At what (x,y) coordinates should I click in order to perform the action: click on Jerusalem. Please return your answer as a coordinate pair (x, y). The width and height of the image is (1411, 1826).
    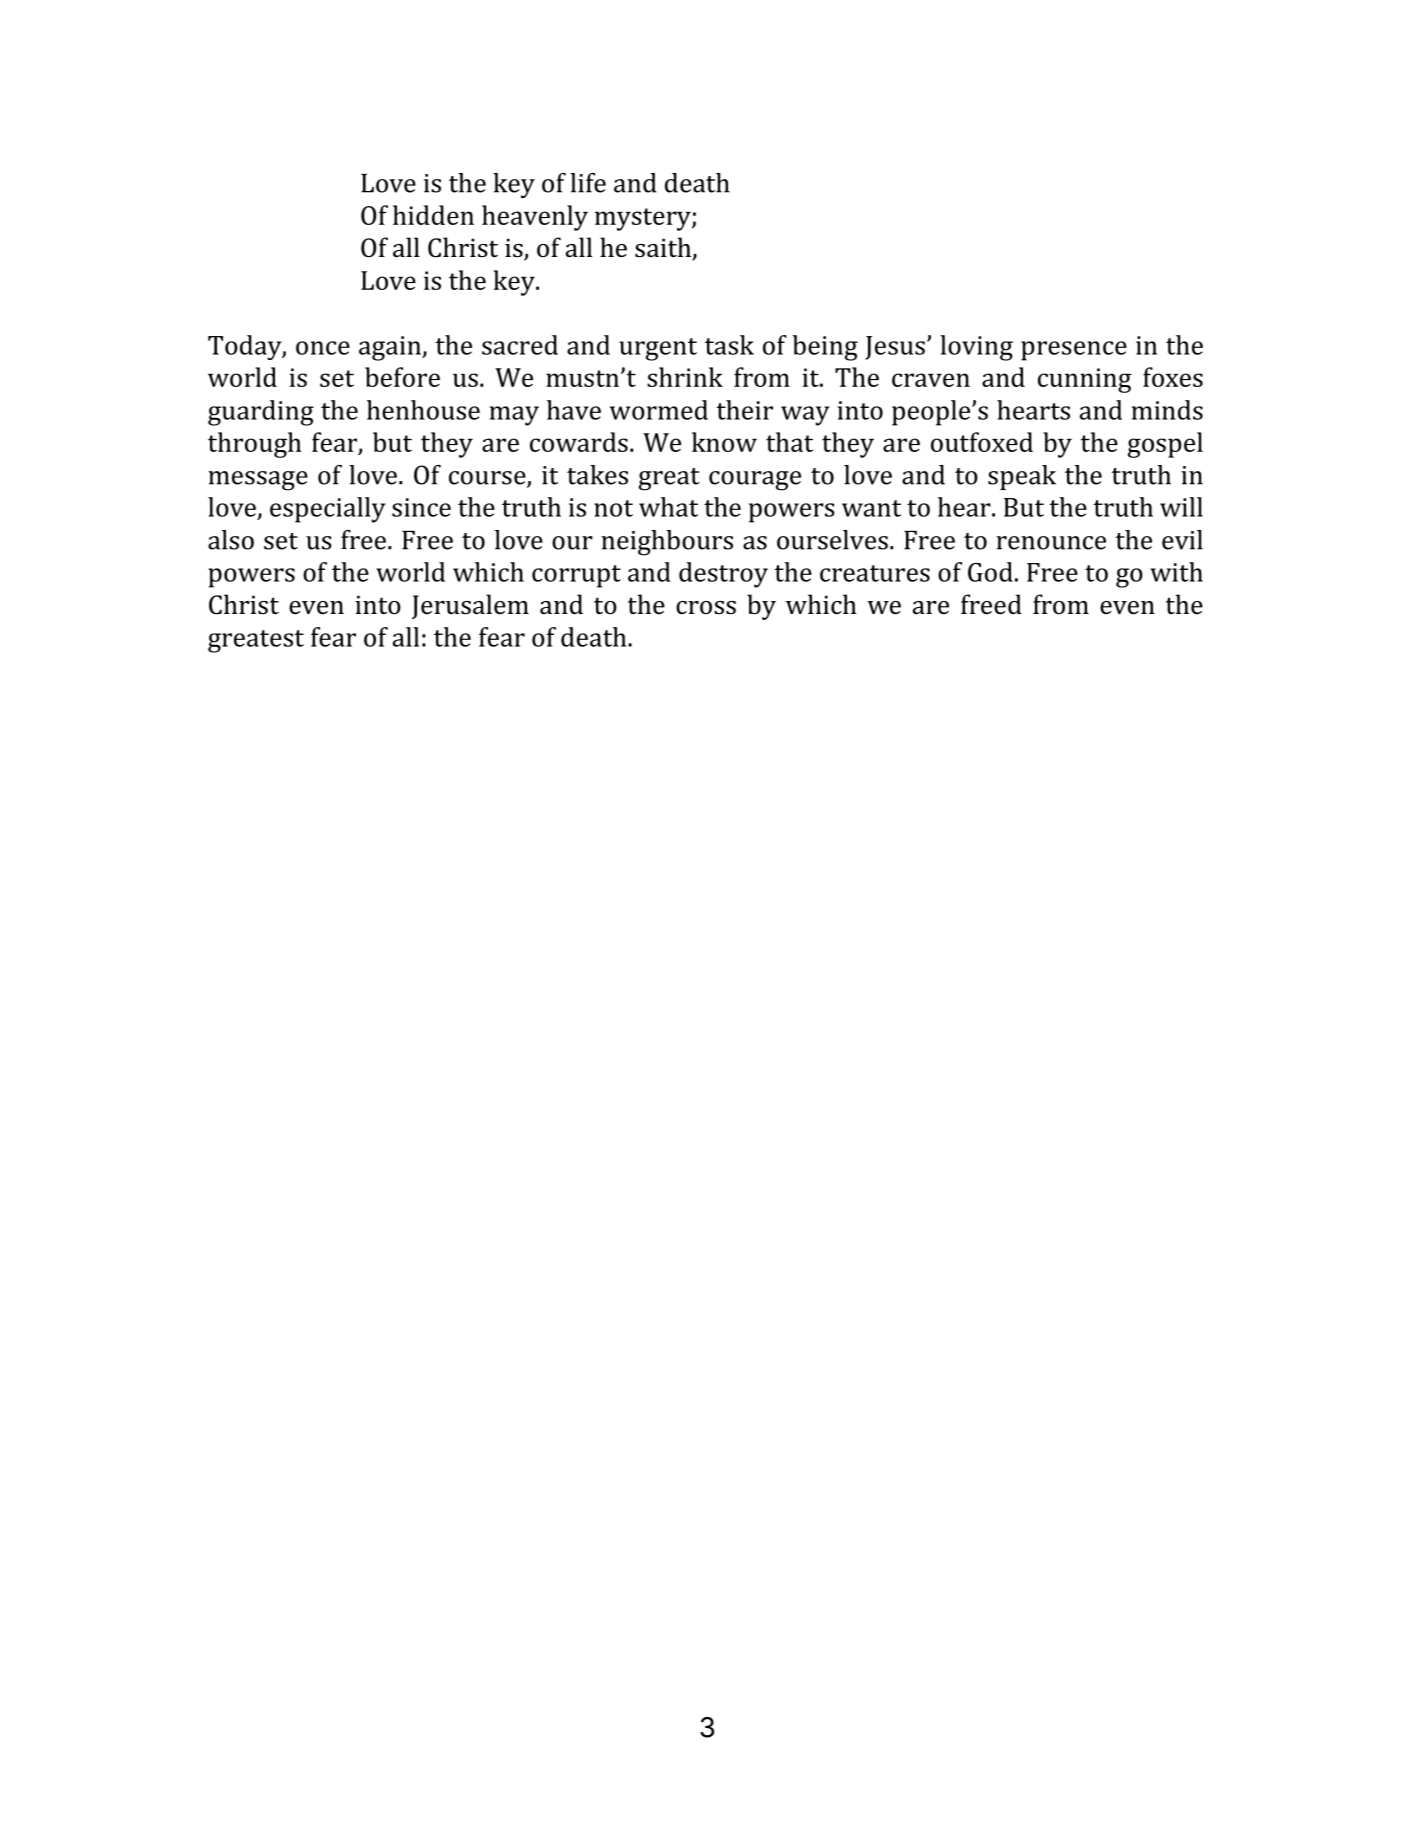
    Looking at the image, I should click on (470, 606).
